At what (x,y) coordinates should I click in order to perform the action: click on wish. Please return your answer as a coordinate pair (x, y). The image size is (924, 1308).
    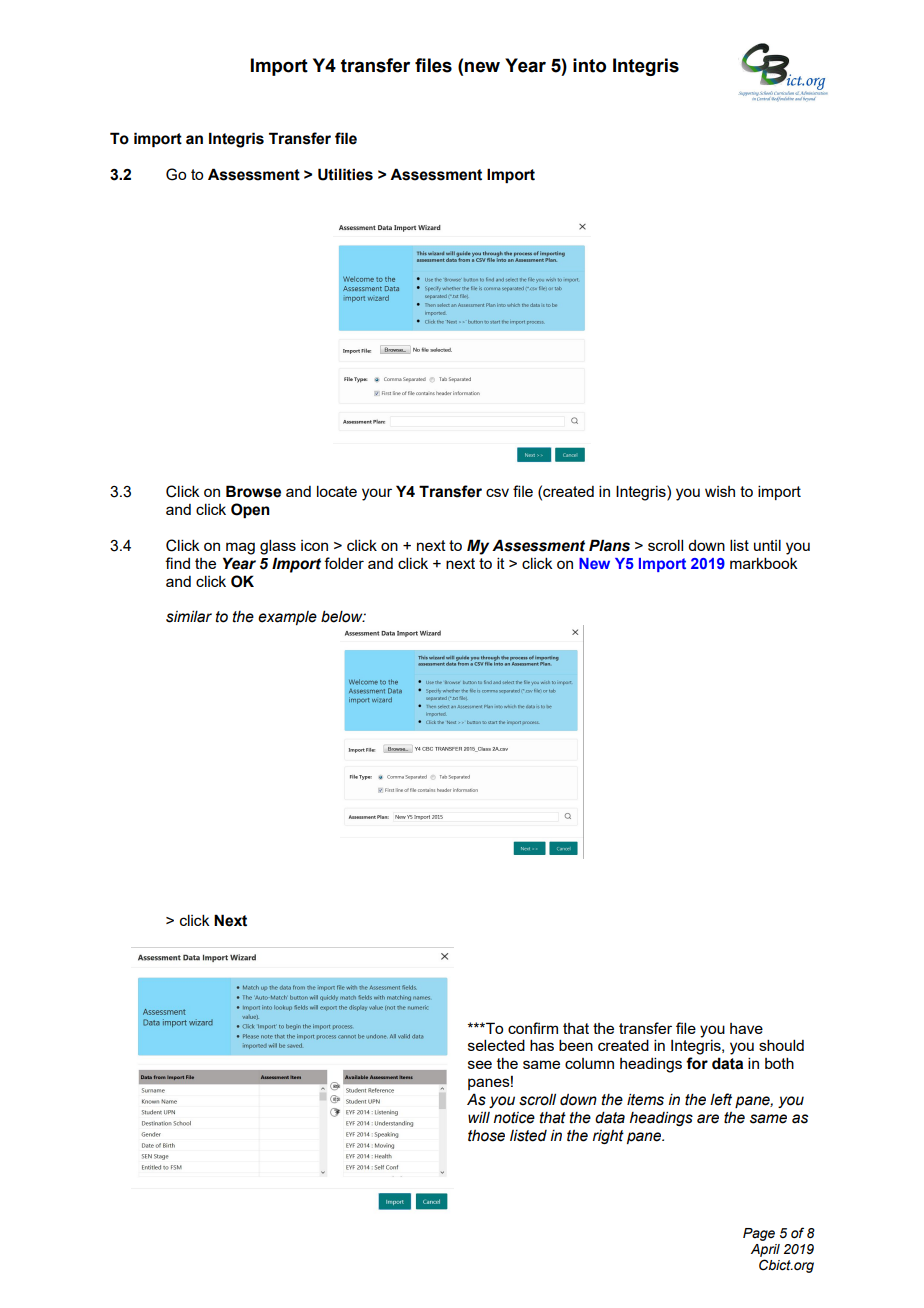
    Looking at the image, I should click on (720, 491).
